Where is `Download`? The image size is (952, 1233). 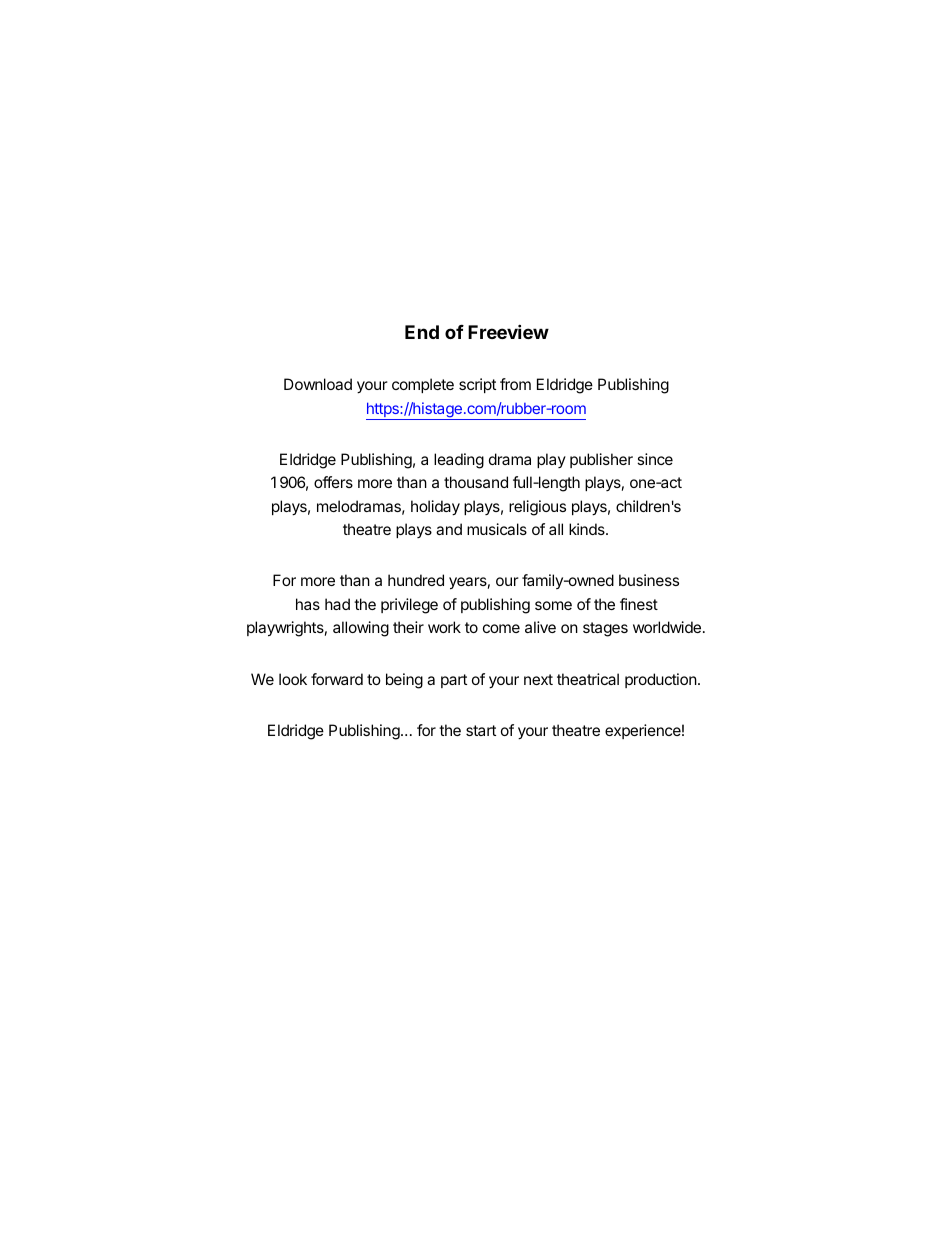 Download is located at coordinates (318, 384).
